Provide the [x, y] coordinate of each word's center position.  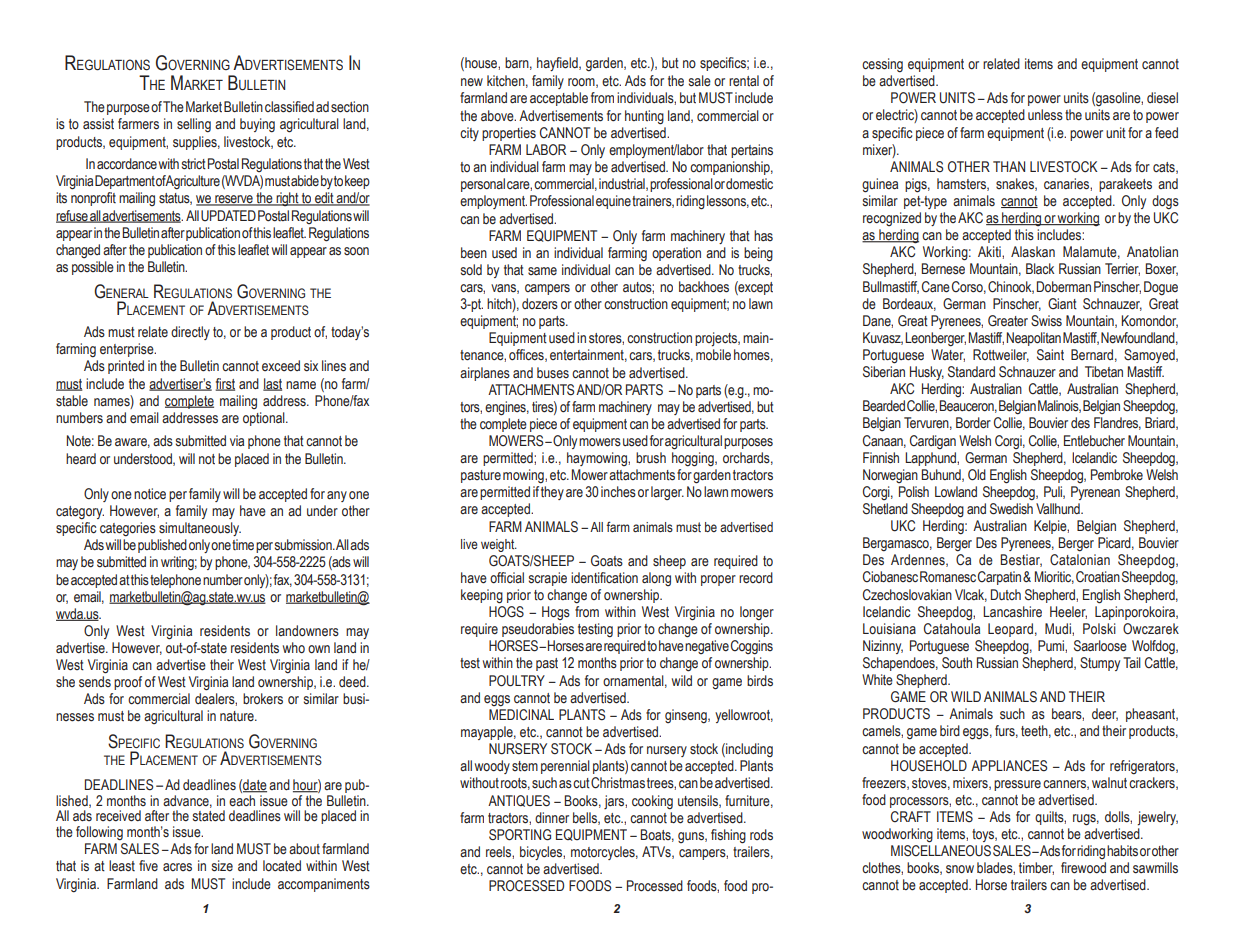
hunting [644, 117]
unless [1045, 115]
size [222, 866]
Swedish [1011, 509]
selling [194, 125]
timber [1036, 868]
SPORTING [520, 835]
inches [618, 492]
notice [150, 494]
